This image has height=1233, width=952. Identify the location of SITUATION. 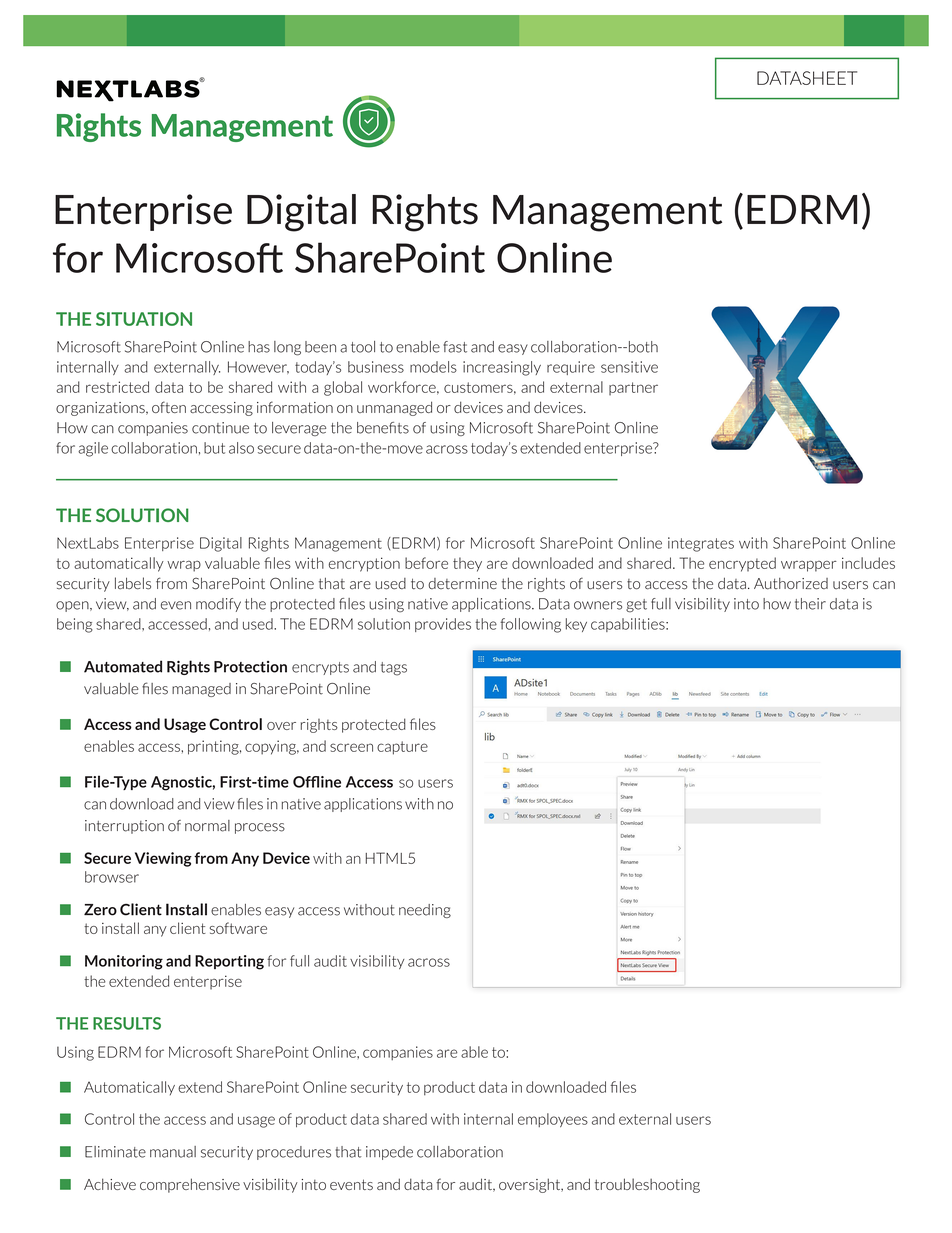
(144, 319).
